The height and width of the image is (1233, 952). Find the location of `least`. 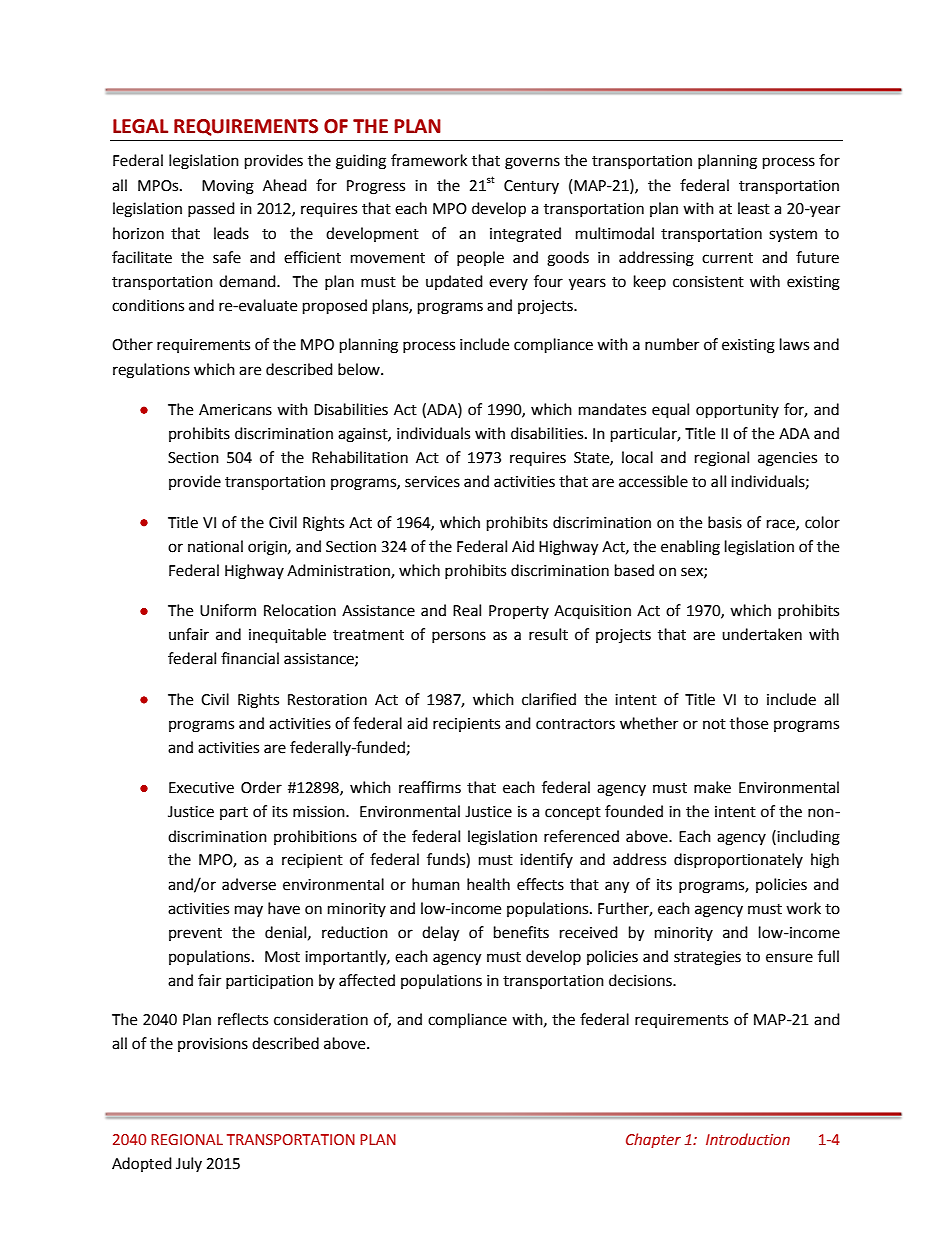

least is located at coordinates (754, 208).
